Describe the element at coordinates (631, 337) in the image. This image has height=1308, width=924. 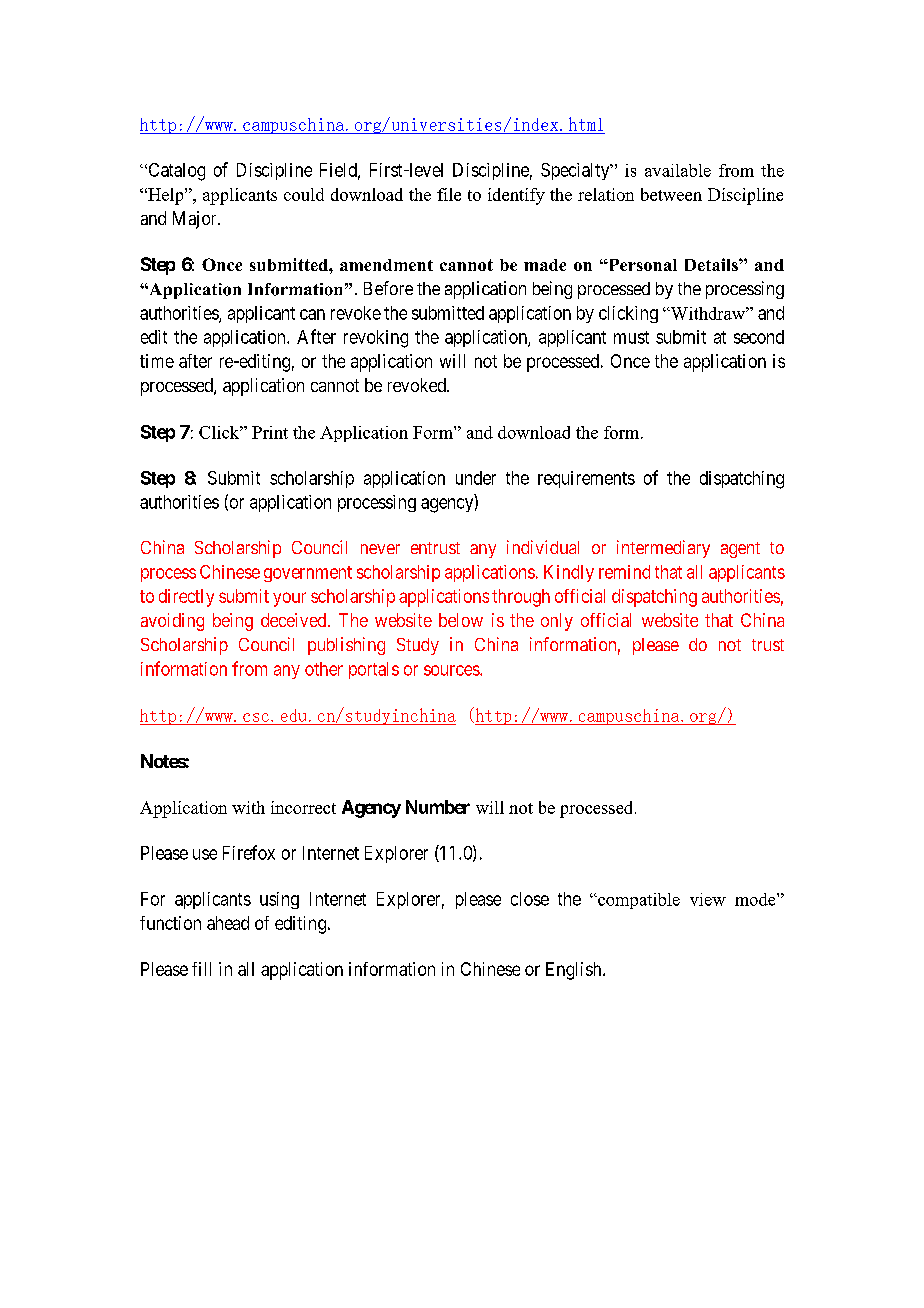
I see `must` at that location.
